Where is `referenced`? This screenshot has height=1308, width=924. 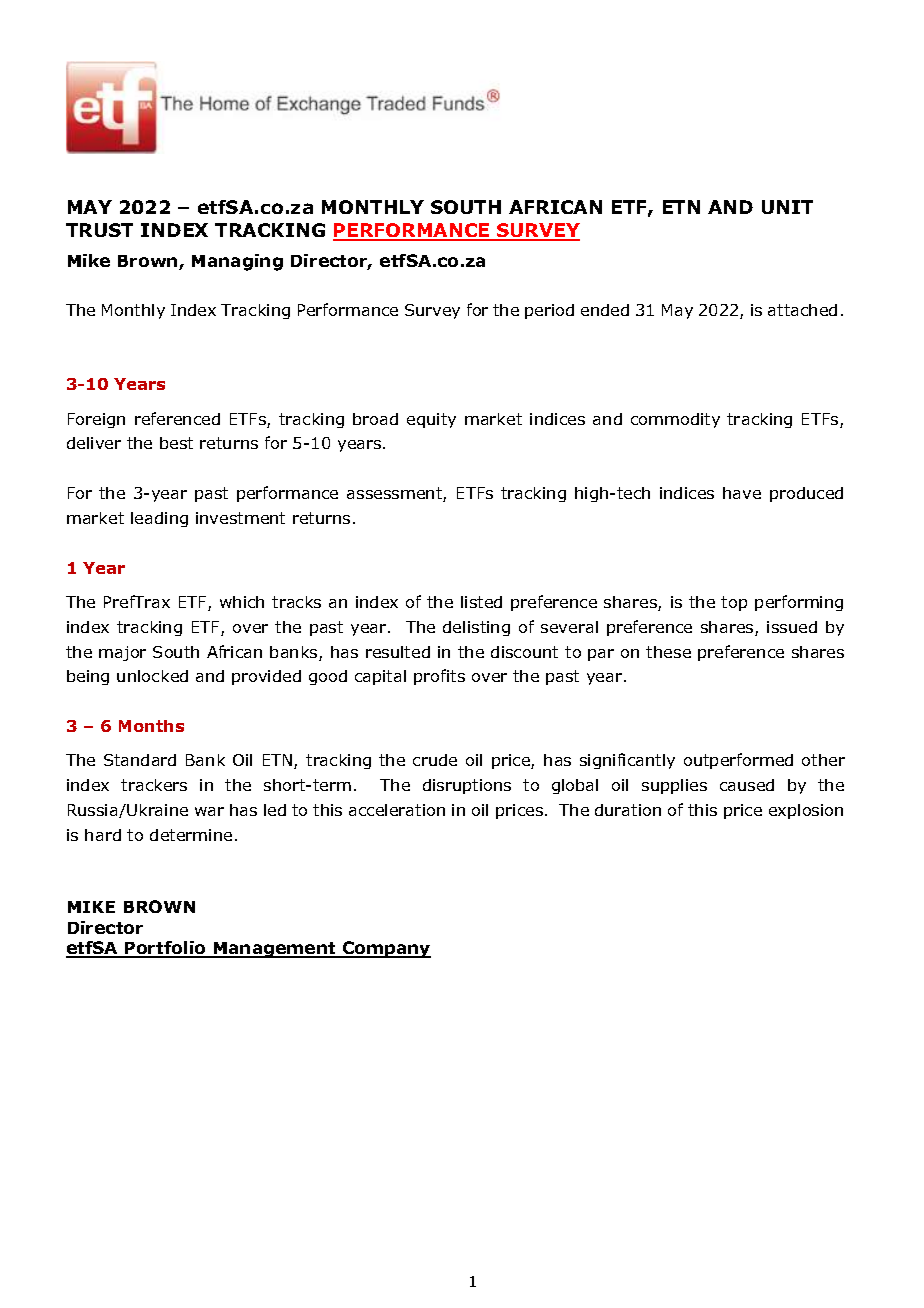
referenced is located at coordinates (177, 418).
